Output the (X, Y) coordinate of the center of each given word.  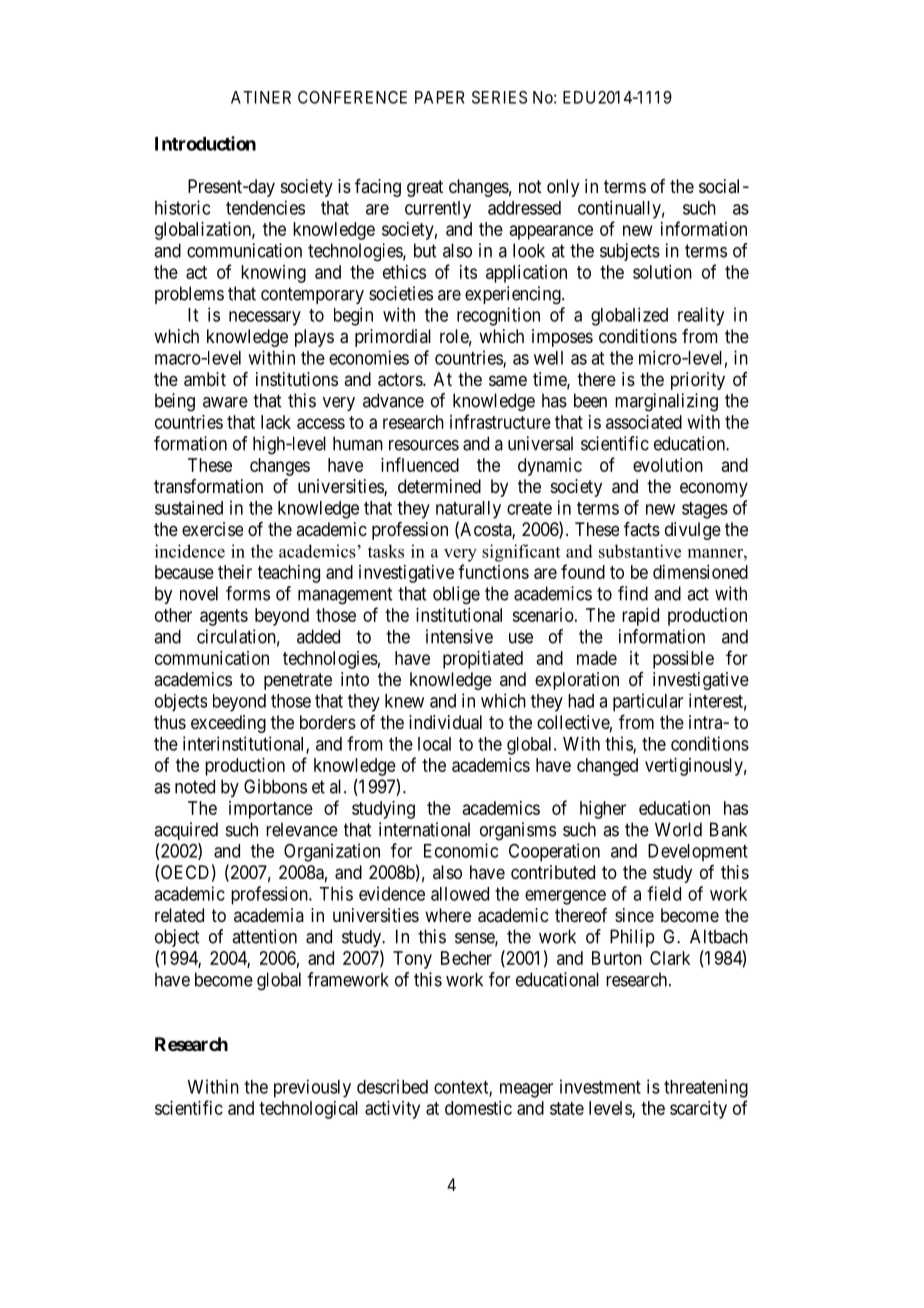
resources (424, 445)
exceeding (228, 724)
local (434, 744)
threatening (706, 1088)
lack (276, 422)
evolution (668, 465)
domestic (478, 1108)
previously (312, 1088)
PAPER (440, 97)
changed (607, 767)
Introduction (205, 143)
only (563, 188)
